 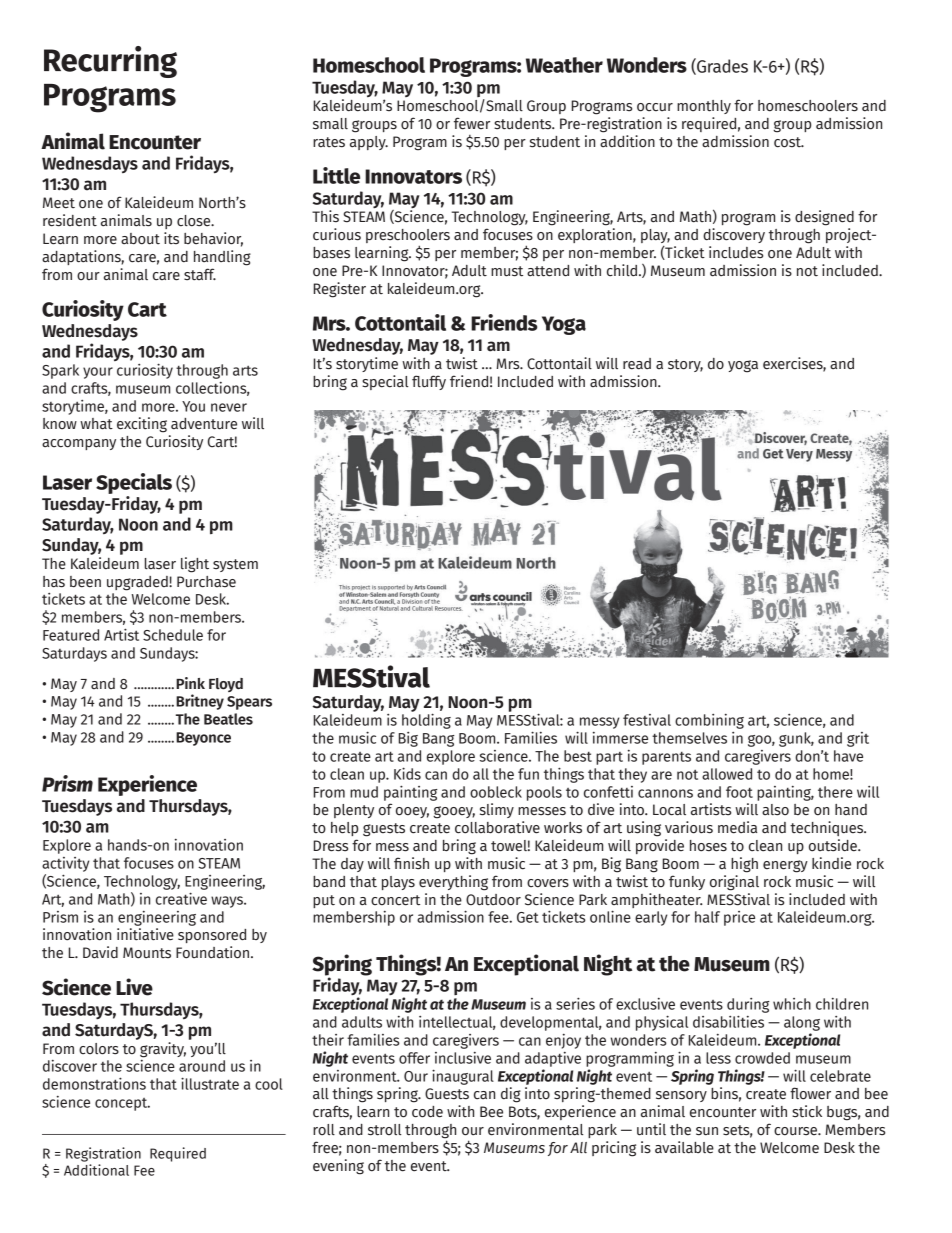 What do you see at coordinates (181, 898) in the page?
I see `creative` at bounding box center [181, 898].
